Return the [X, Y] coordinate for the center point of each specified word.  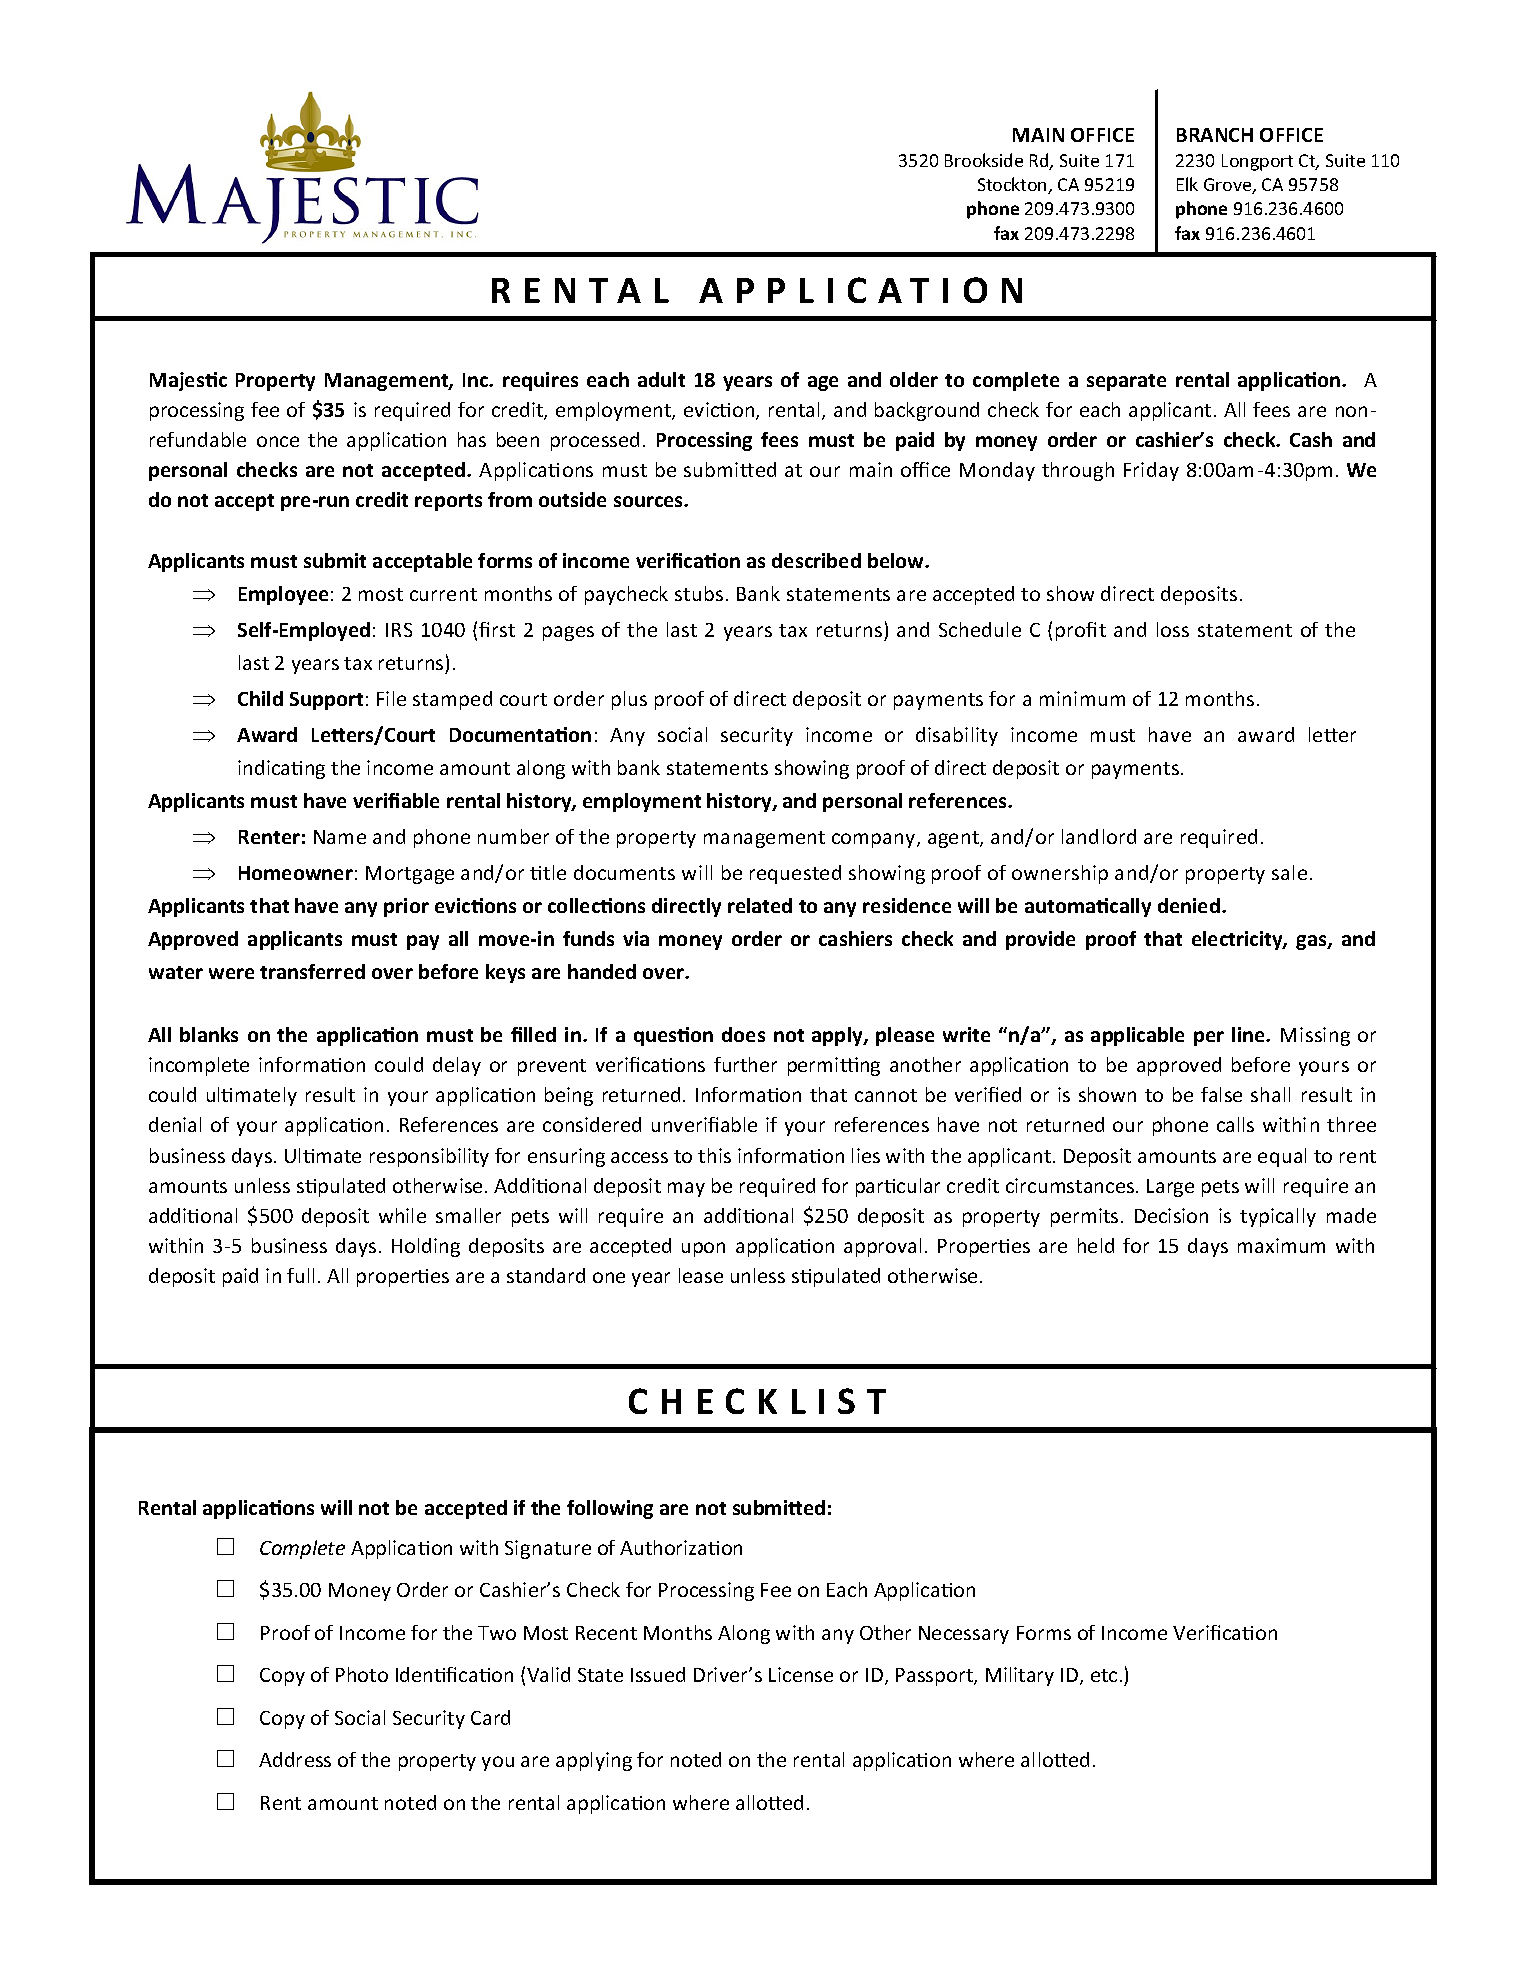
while [402, 1215]
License [801, 1674]
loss [1173, 629]
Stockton [1013, 185]
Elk [1187, 184]
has [472, 439]
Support [326, 701]
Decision [1171, 1215]
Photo [362, 1674]
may [686, 1189]
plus [629, 700]
